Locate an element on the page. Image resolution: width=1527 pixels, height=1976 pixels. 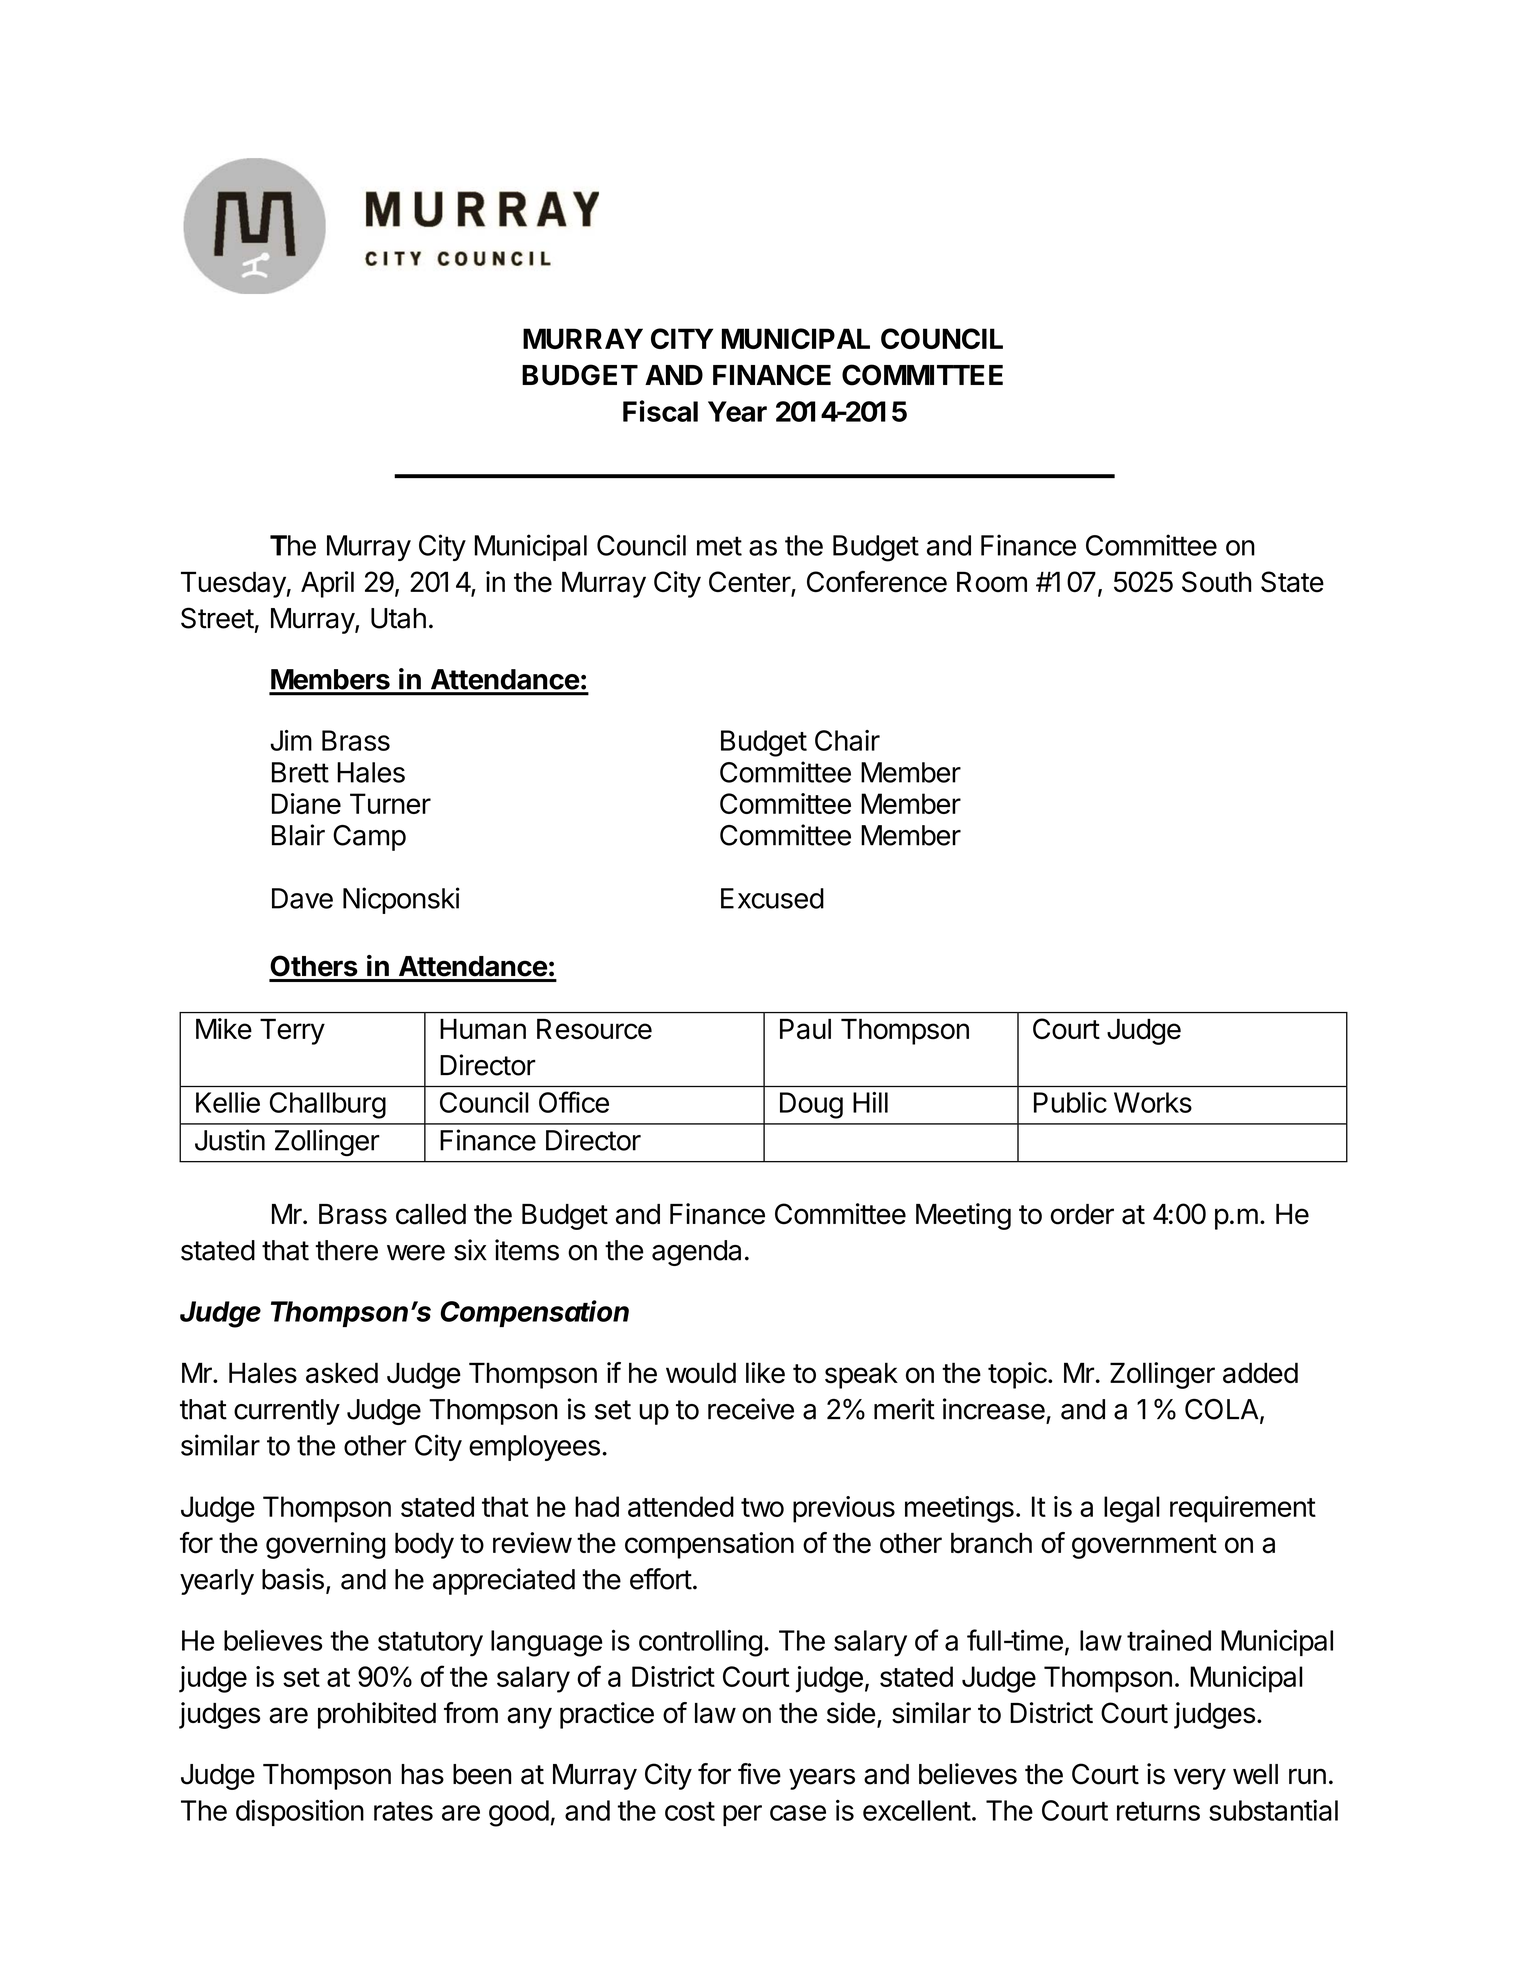
Kellie is located at coordinates (228, 1102).
